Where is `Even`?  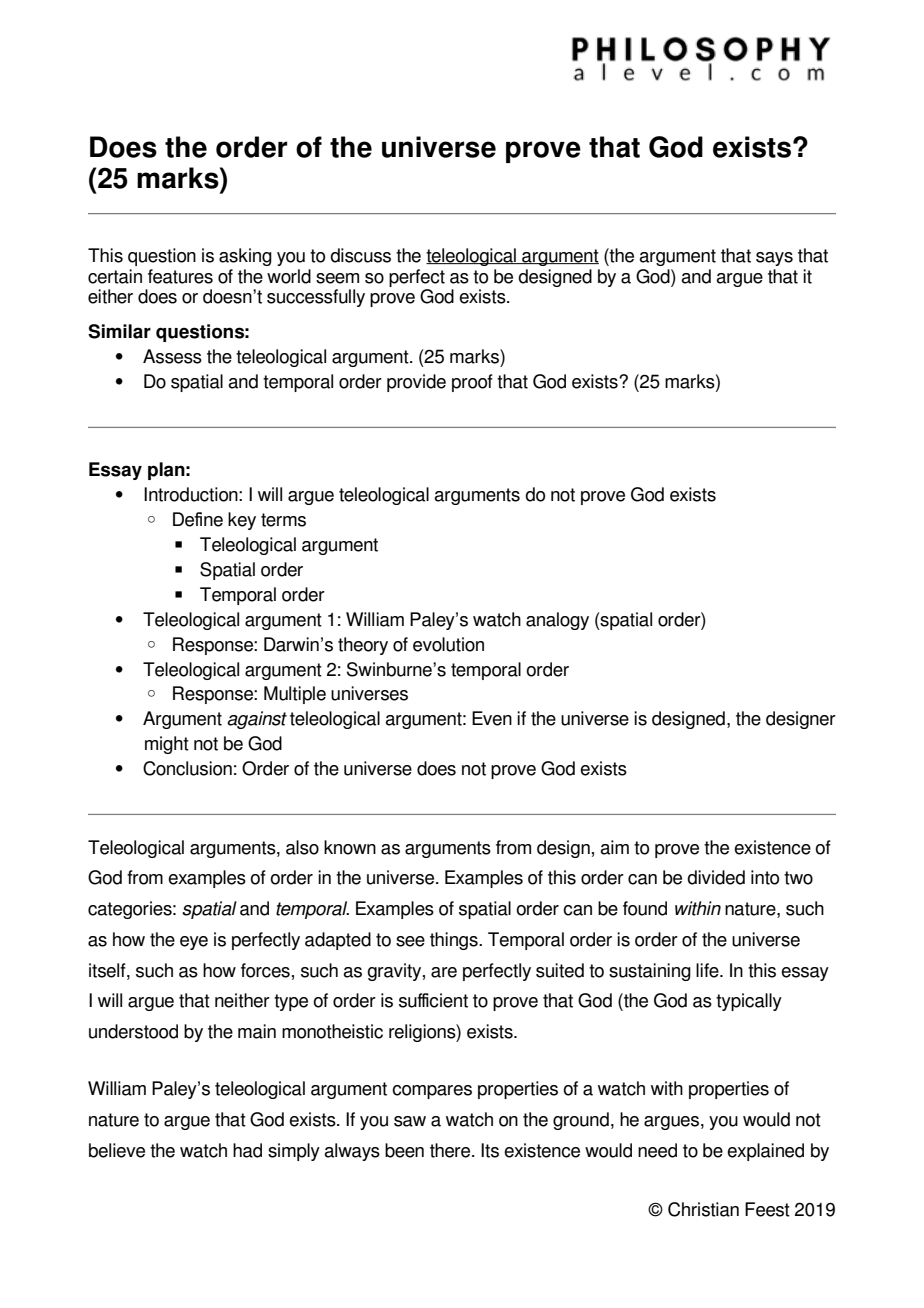
Even is located at coordinates (492, 718).
